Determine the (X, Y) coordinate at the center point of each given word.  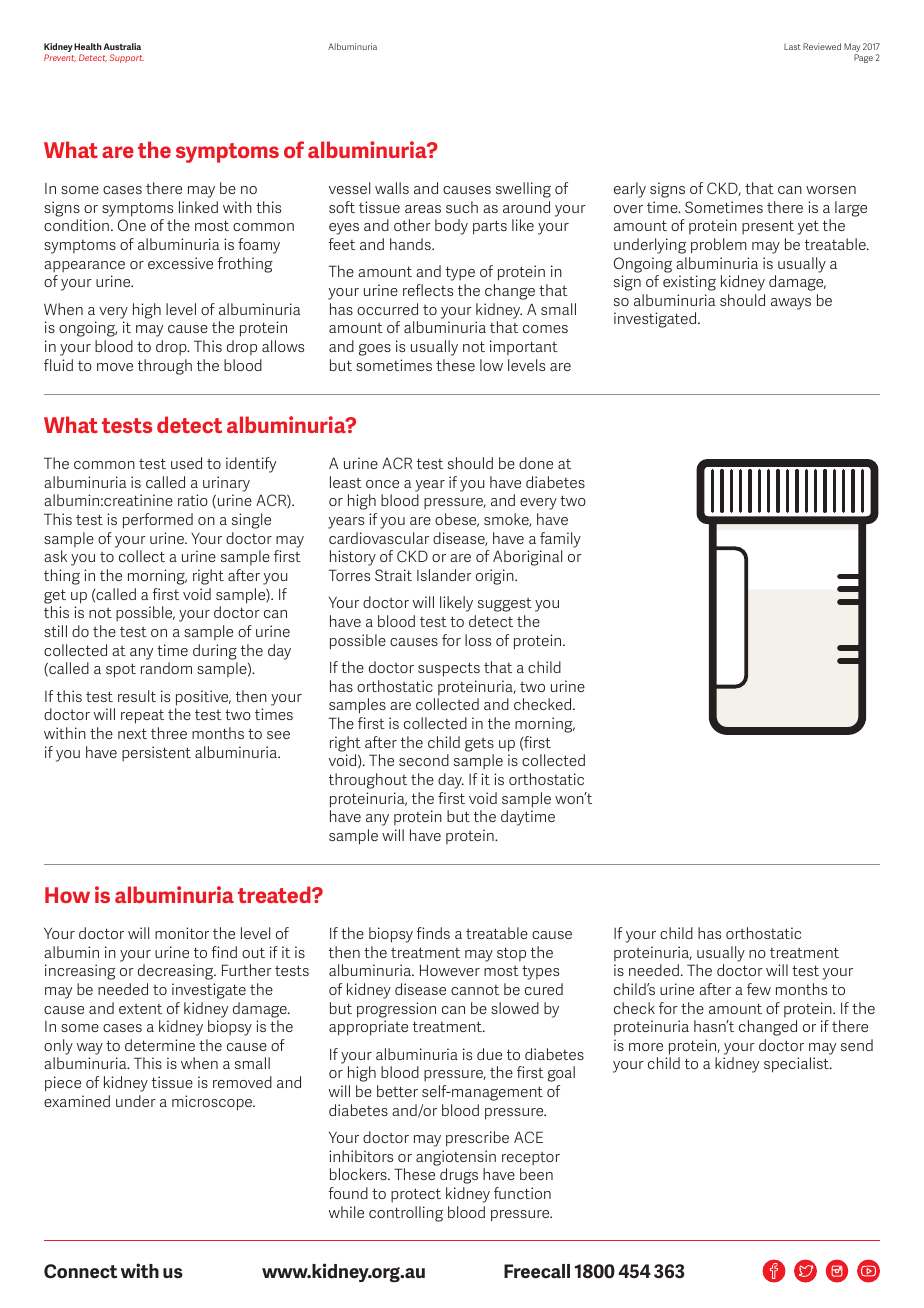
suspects (449, 669)
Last (792, 47)
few (759, 989)
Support (127, 58)
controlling (406, 1214)
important (524, 347)
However (450, 970)
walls (392, 188)
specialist (797, 1065)
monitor (182, 933)
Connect (80, 1271)
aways (791, 304)
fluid (58, 365)
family (560, 540)
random (166, 668)
